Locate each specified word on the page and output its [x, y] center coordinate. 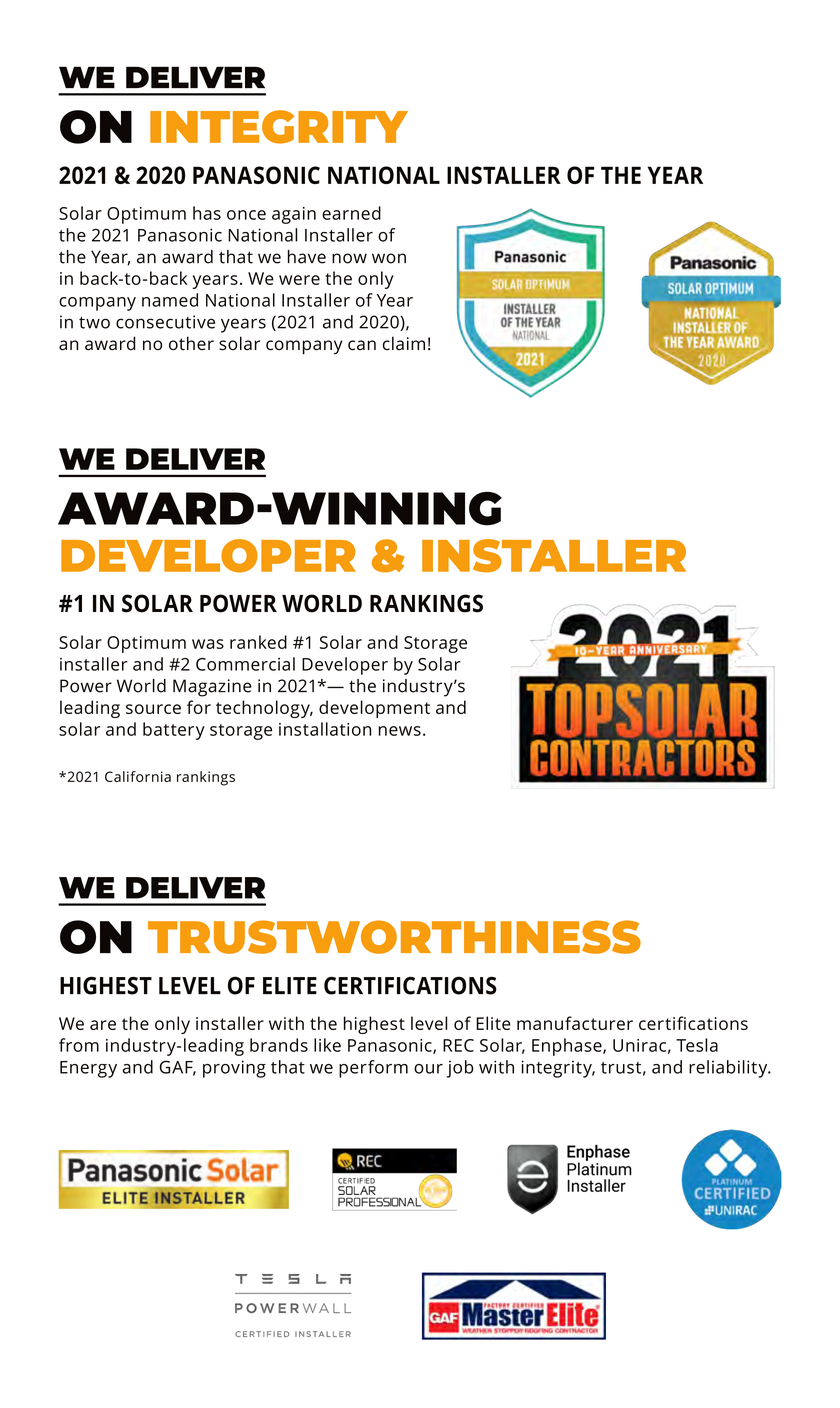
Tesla [697, 1045]
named [170, 300]
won [389, 258]
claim [404, 343]
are [103, 1025]
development [374, 709]
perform [373, 1069]
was [208, 644]
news [400, 731]
